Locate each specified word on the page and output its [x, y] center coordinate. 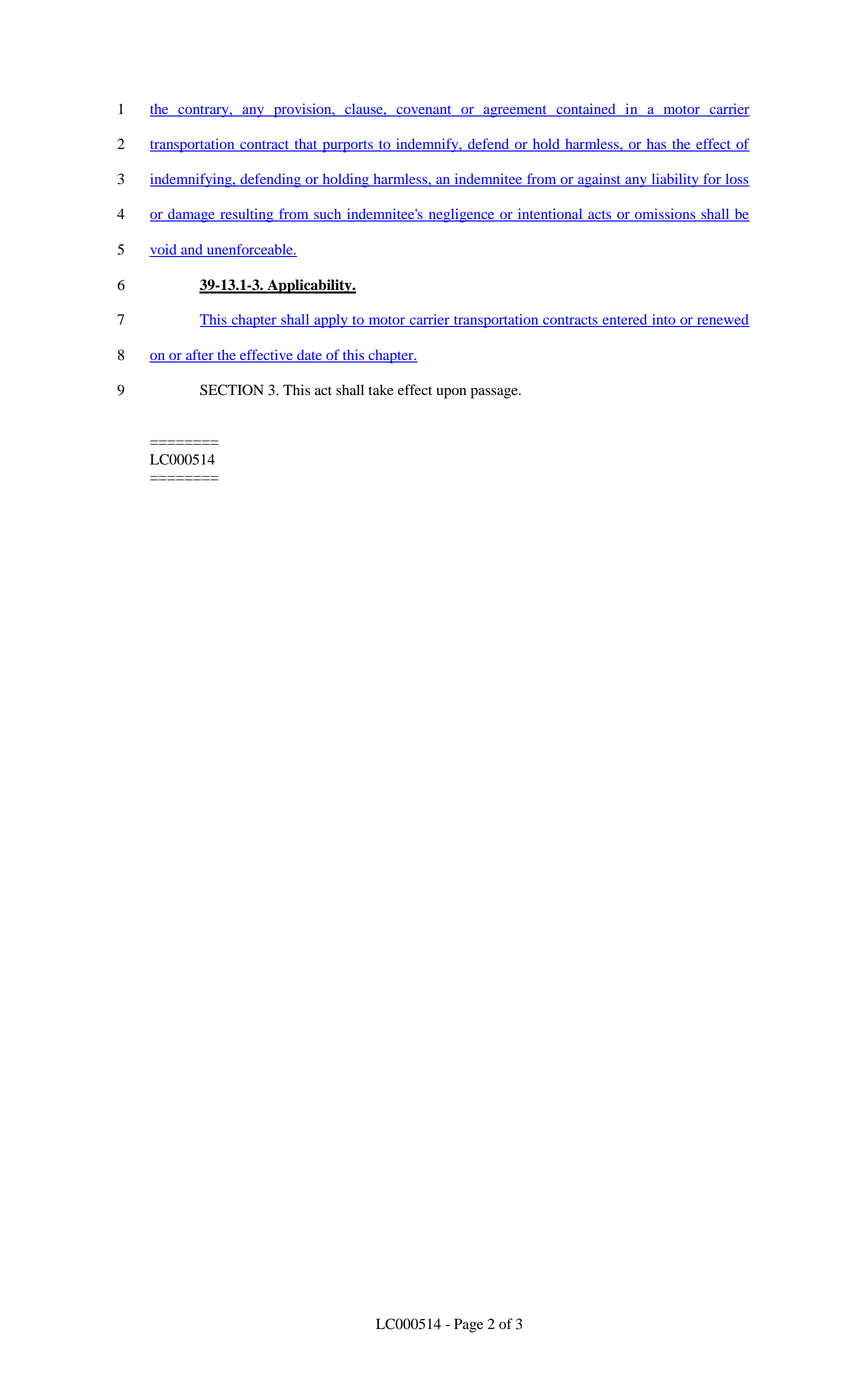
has [656, 145]
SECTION [232, 390]
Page [468, 1325]
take [381, 390]
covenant [424, 111]
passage [495, 393]
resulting [247, 215]
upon [451, 393]
